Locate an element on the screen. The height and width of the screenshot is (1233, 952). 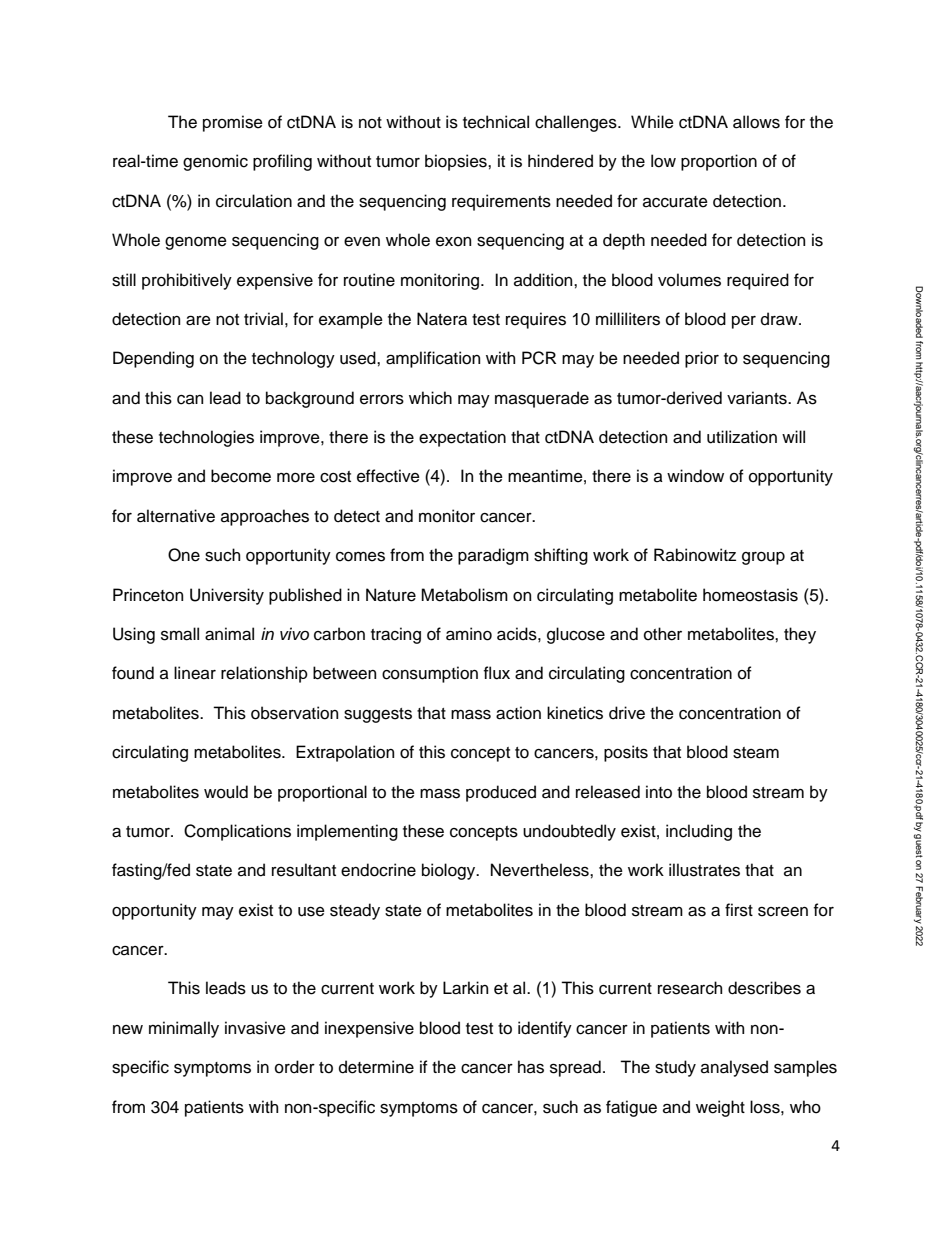
homeostasis is located at coordinates (750, 595).
